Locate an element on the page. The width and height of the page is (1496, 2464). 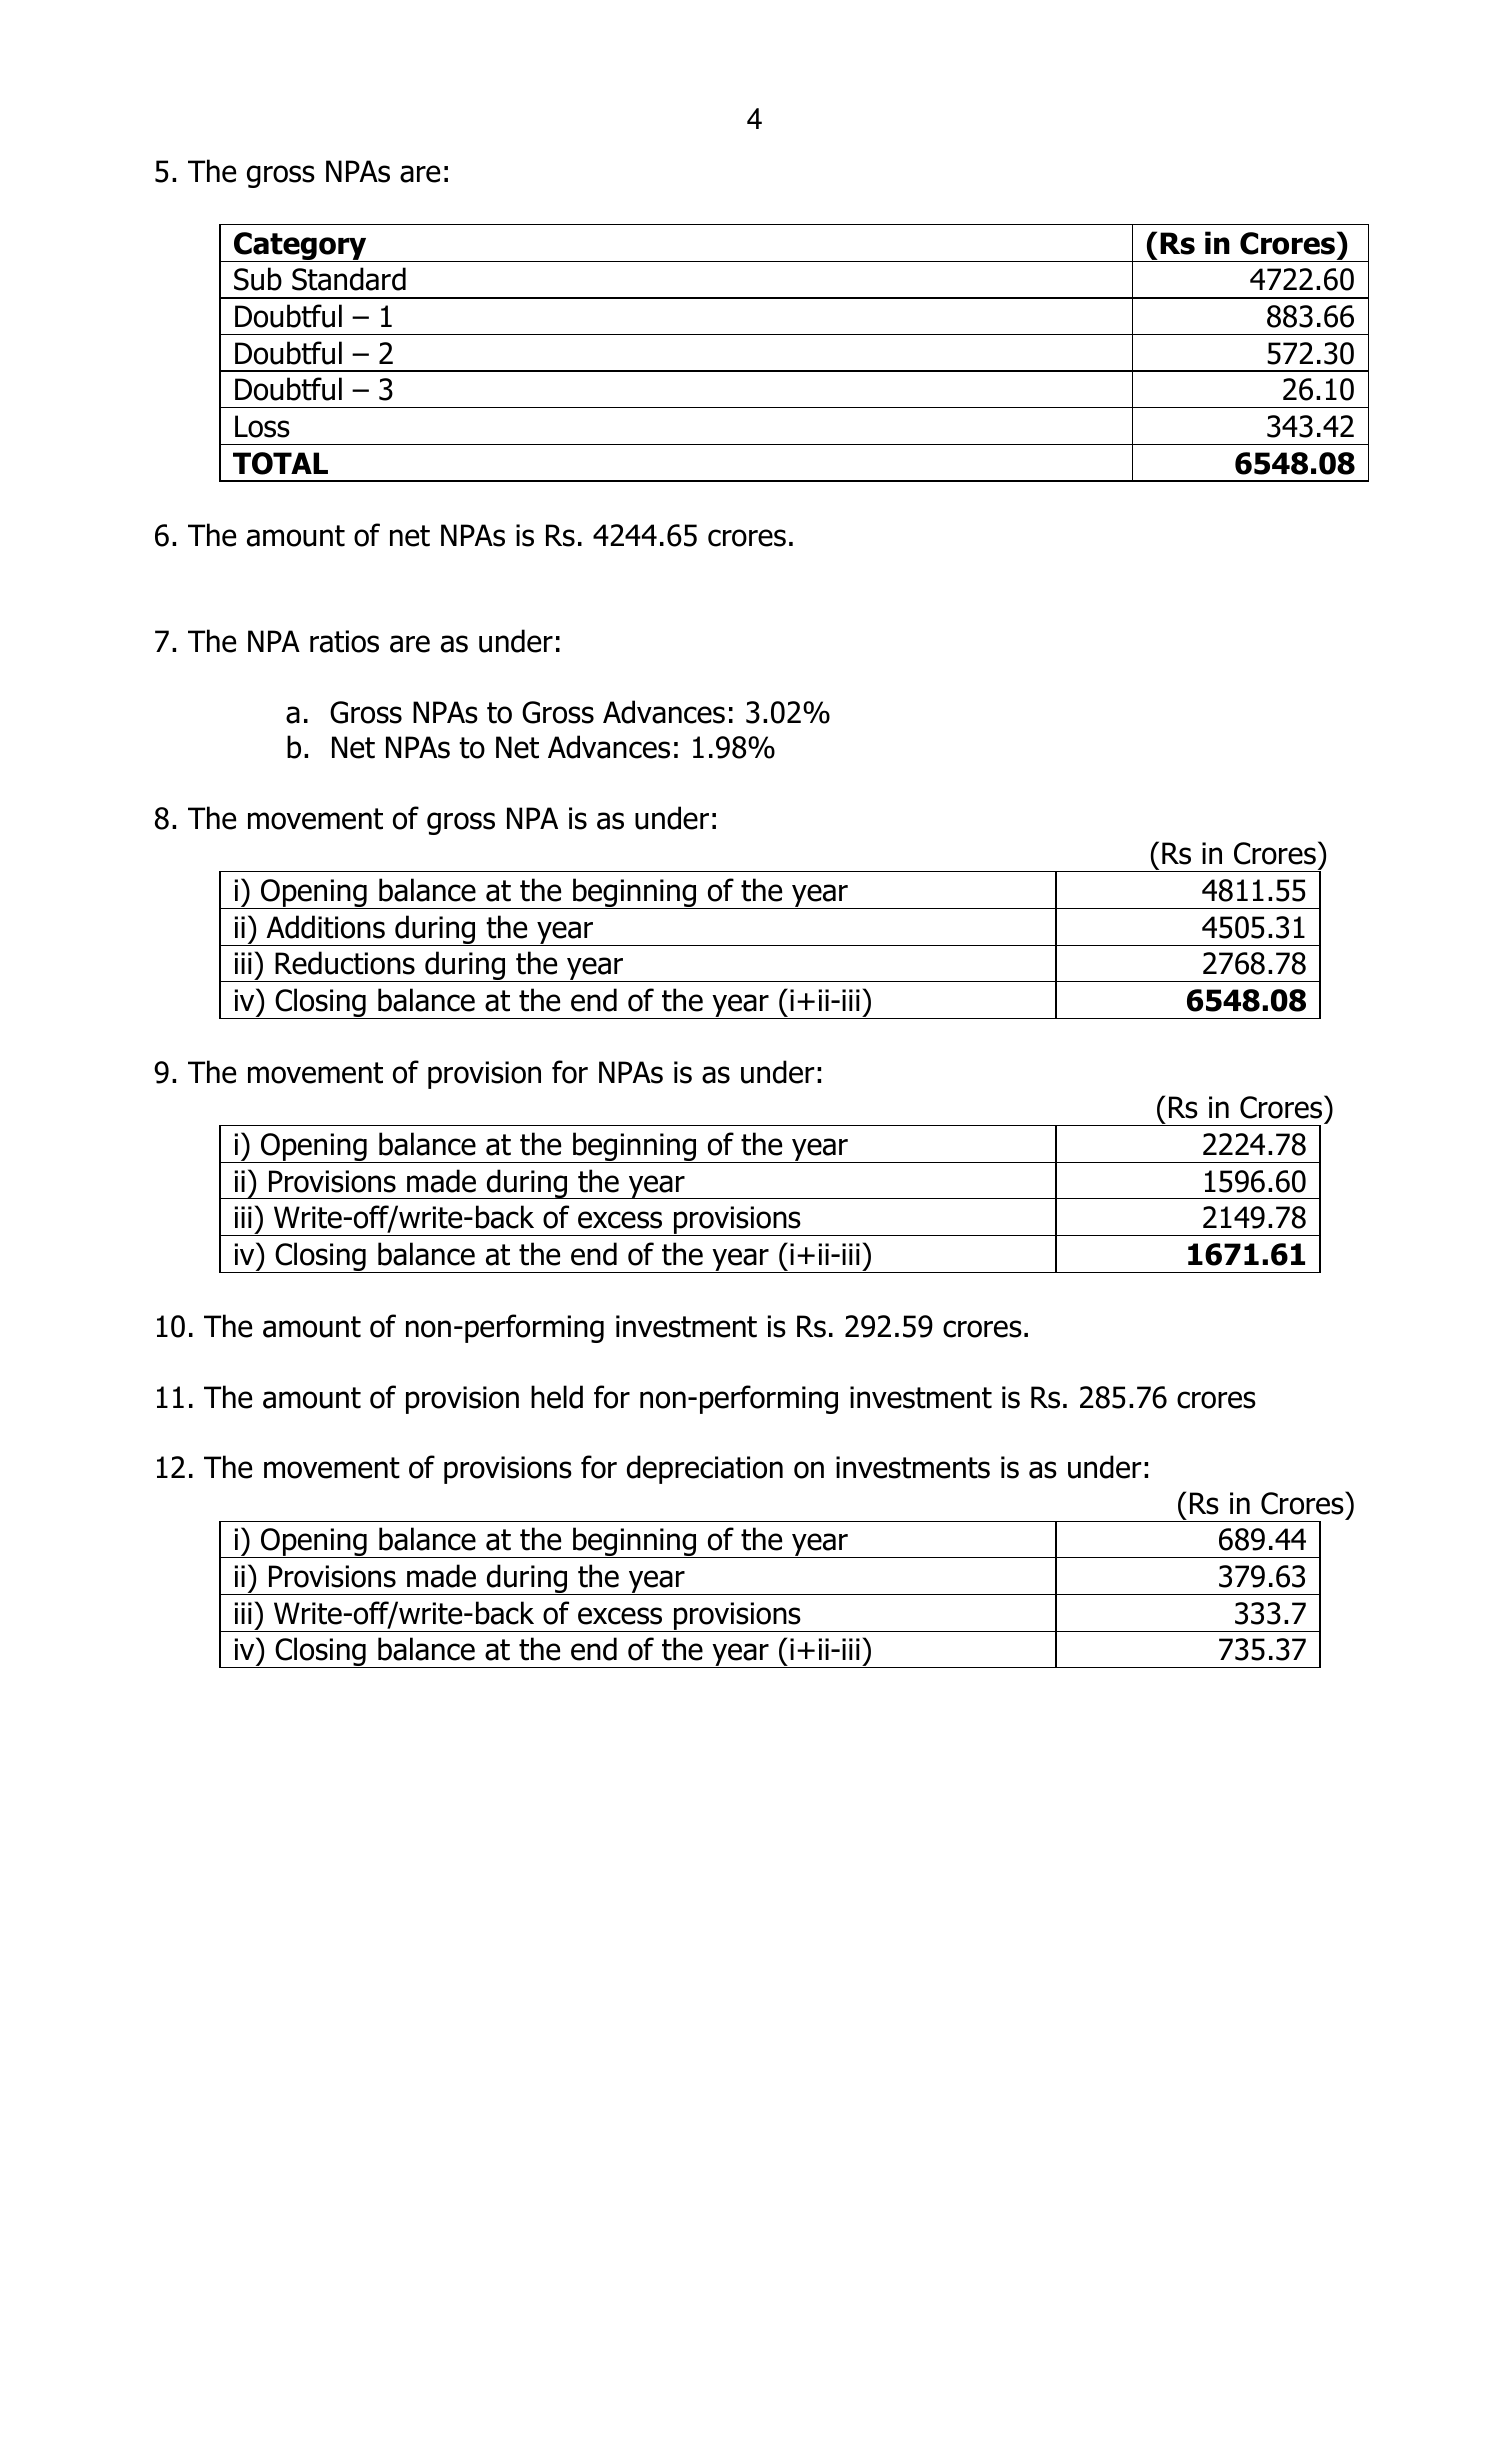
depreciation is located at coordinates (705, 1469).
